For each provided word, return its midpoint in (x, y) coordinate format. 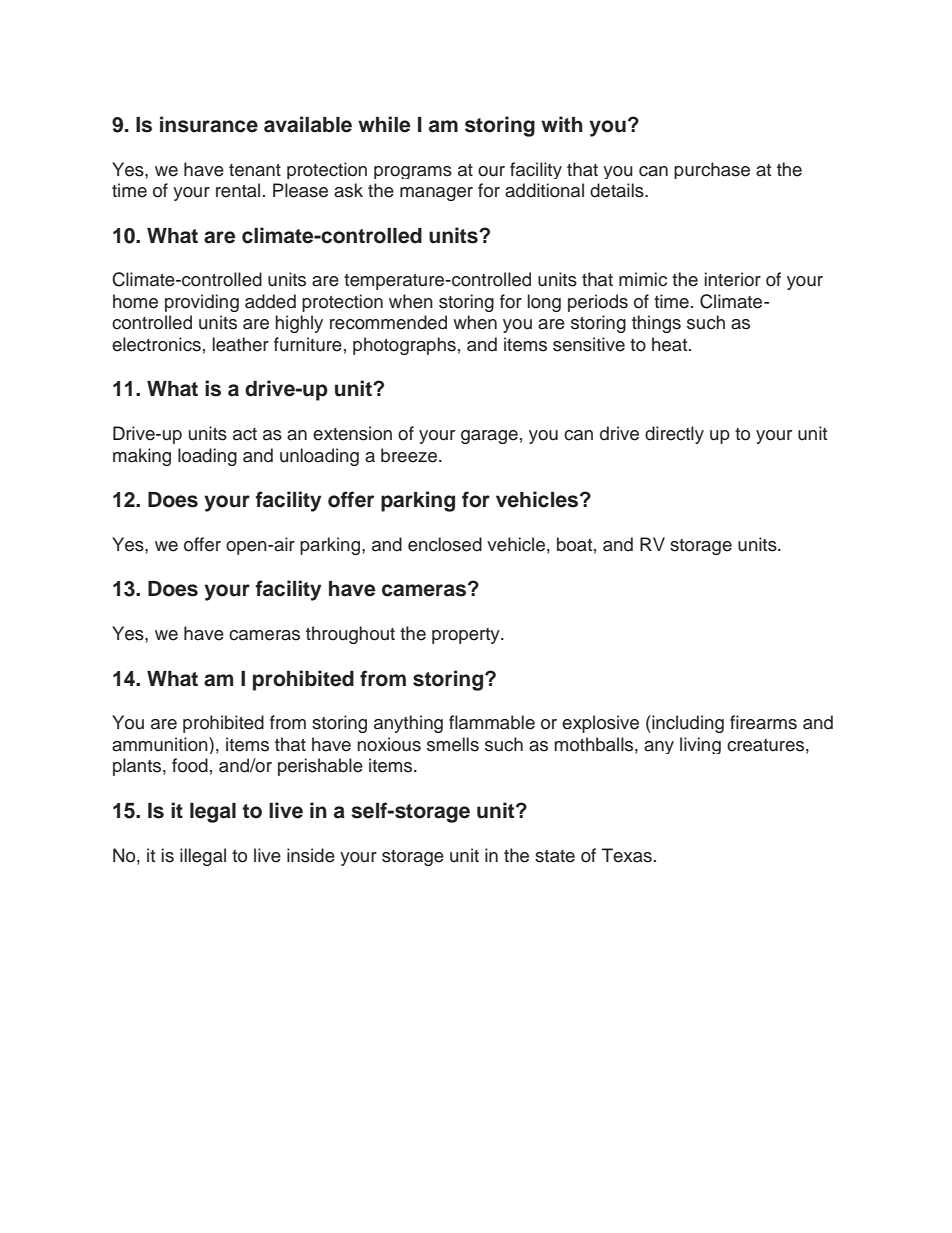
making (142, 457)
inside (311, 855)
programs (413, 172)
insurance (209, 124)
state (555, 856)
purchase (712, 170)
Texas (627, 855)
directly (674, 435)
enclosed (445, 544)
